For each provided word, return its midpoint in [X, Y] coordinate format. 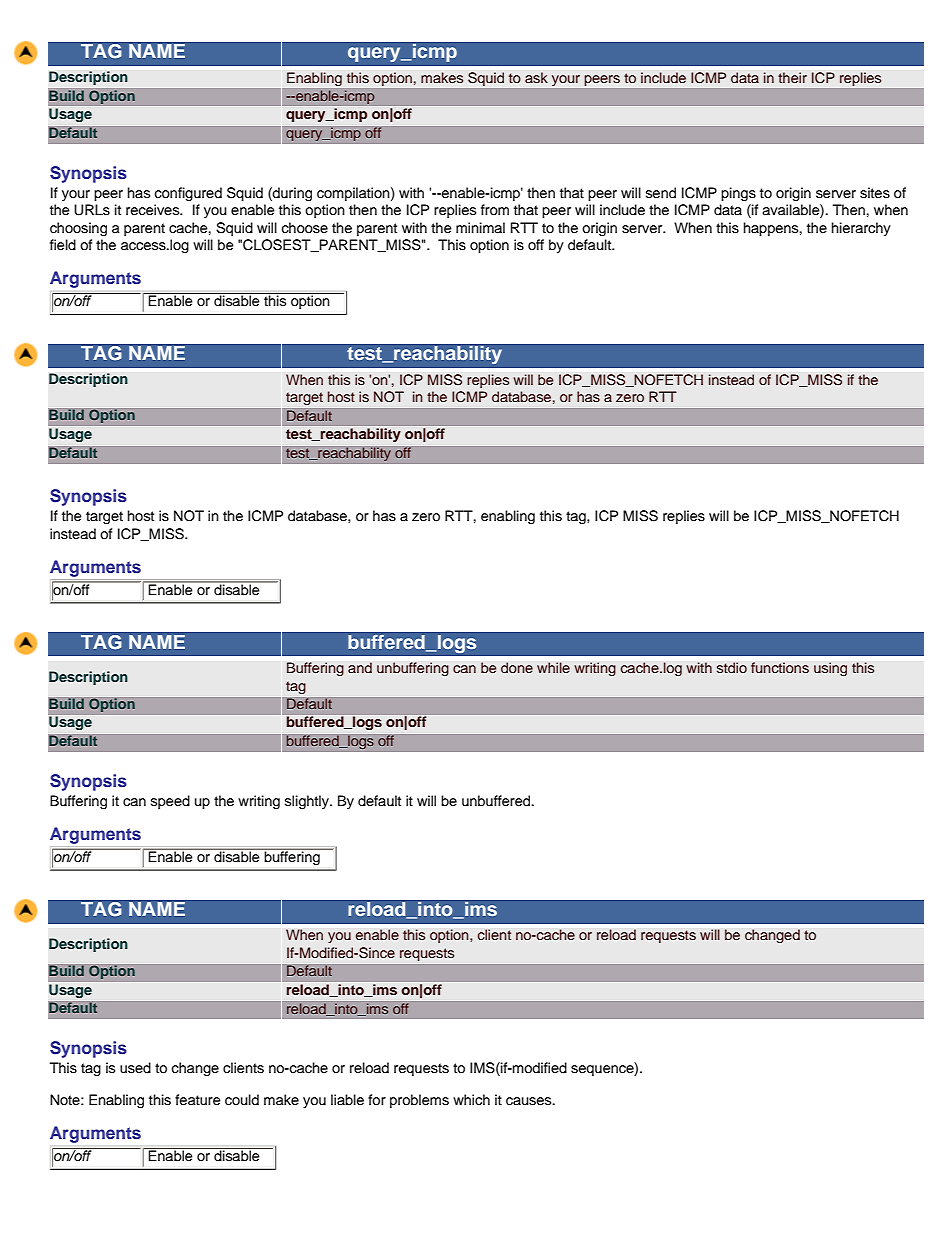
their [792, 78]
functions [780, 668]
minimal [480, 227]
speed [170, 802]
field [63, 245]
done [517, 668]
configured [188, 194]
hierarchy [861, 229]
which [471, 1099]
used [135, 1068]
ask [536, 78]
